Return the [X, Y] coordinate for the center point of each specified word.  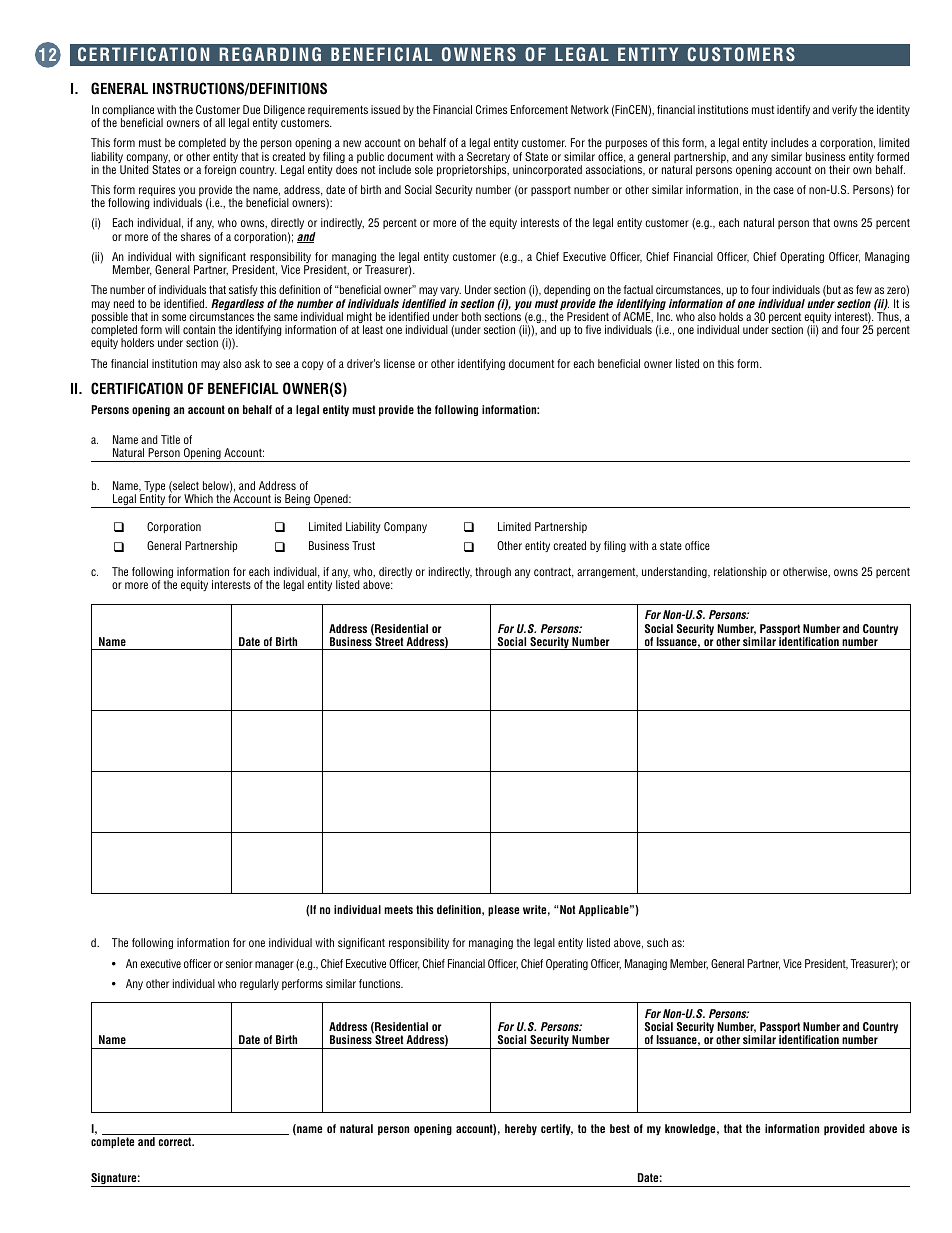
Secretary [488, 159]
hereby [521, 1130]
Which [198, 498]
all [220, 122]
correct [176, 1141]
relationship [740, 572]
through [493, 572]
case [783, 190]
